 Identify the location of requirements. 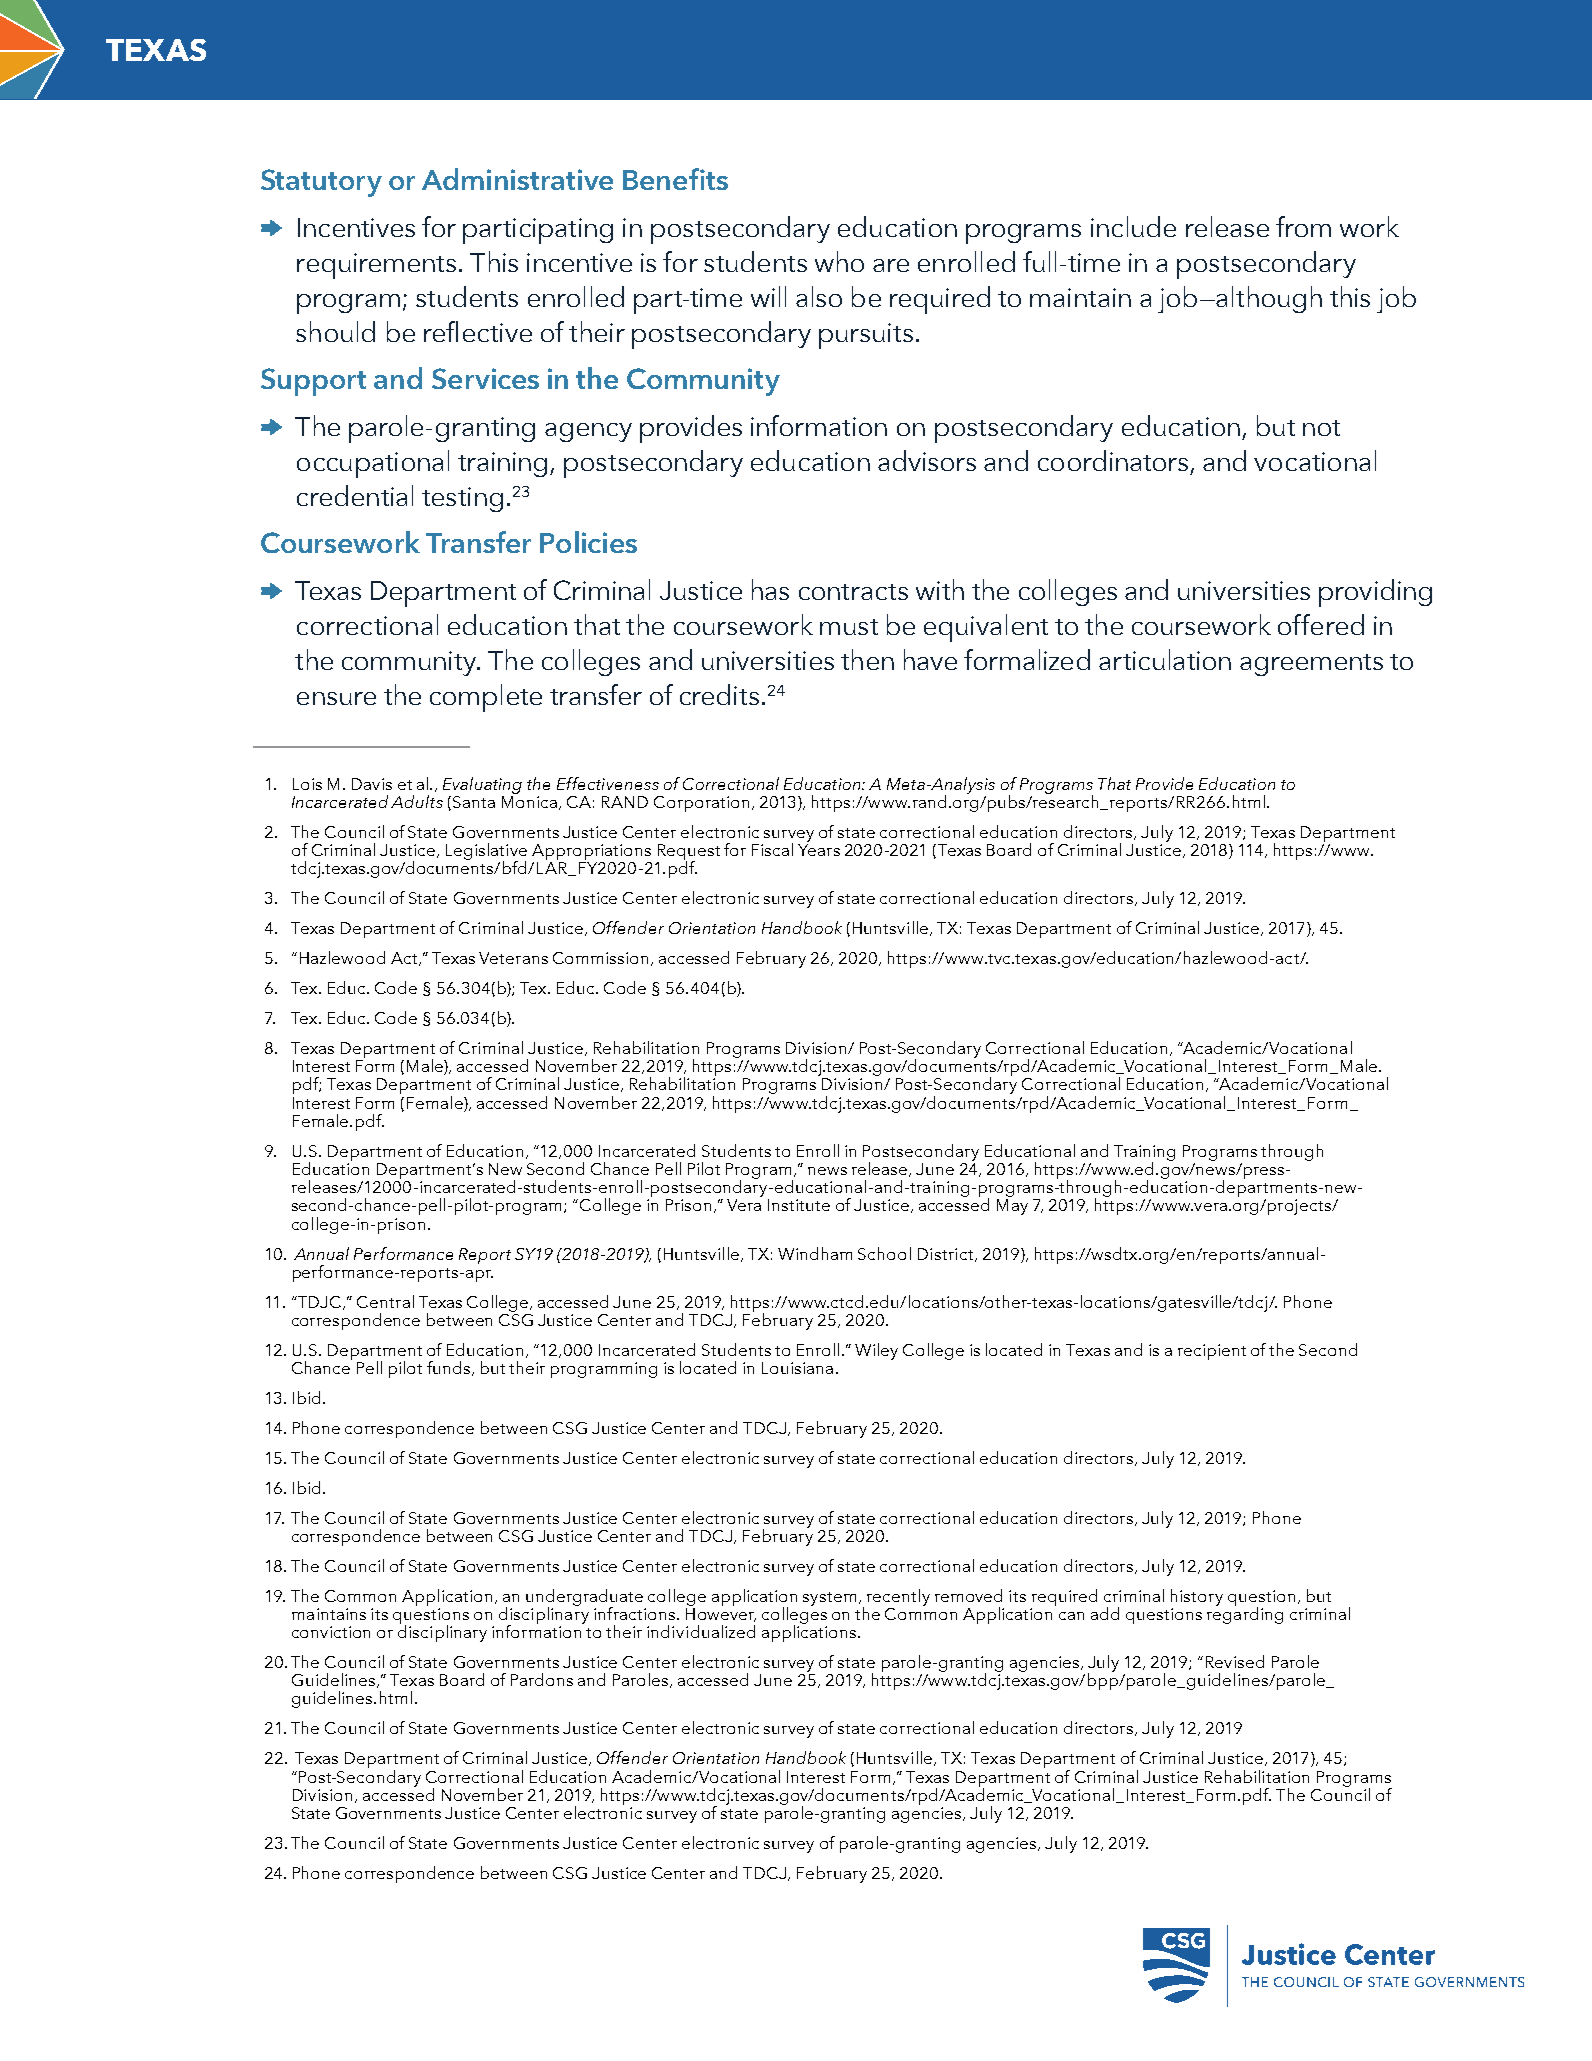
(376, 266).
